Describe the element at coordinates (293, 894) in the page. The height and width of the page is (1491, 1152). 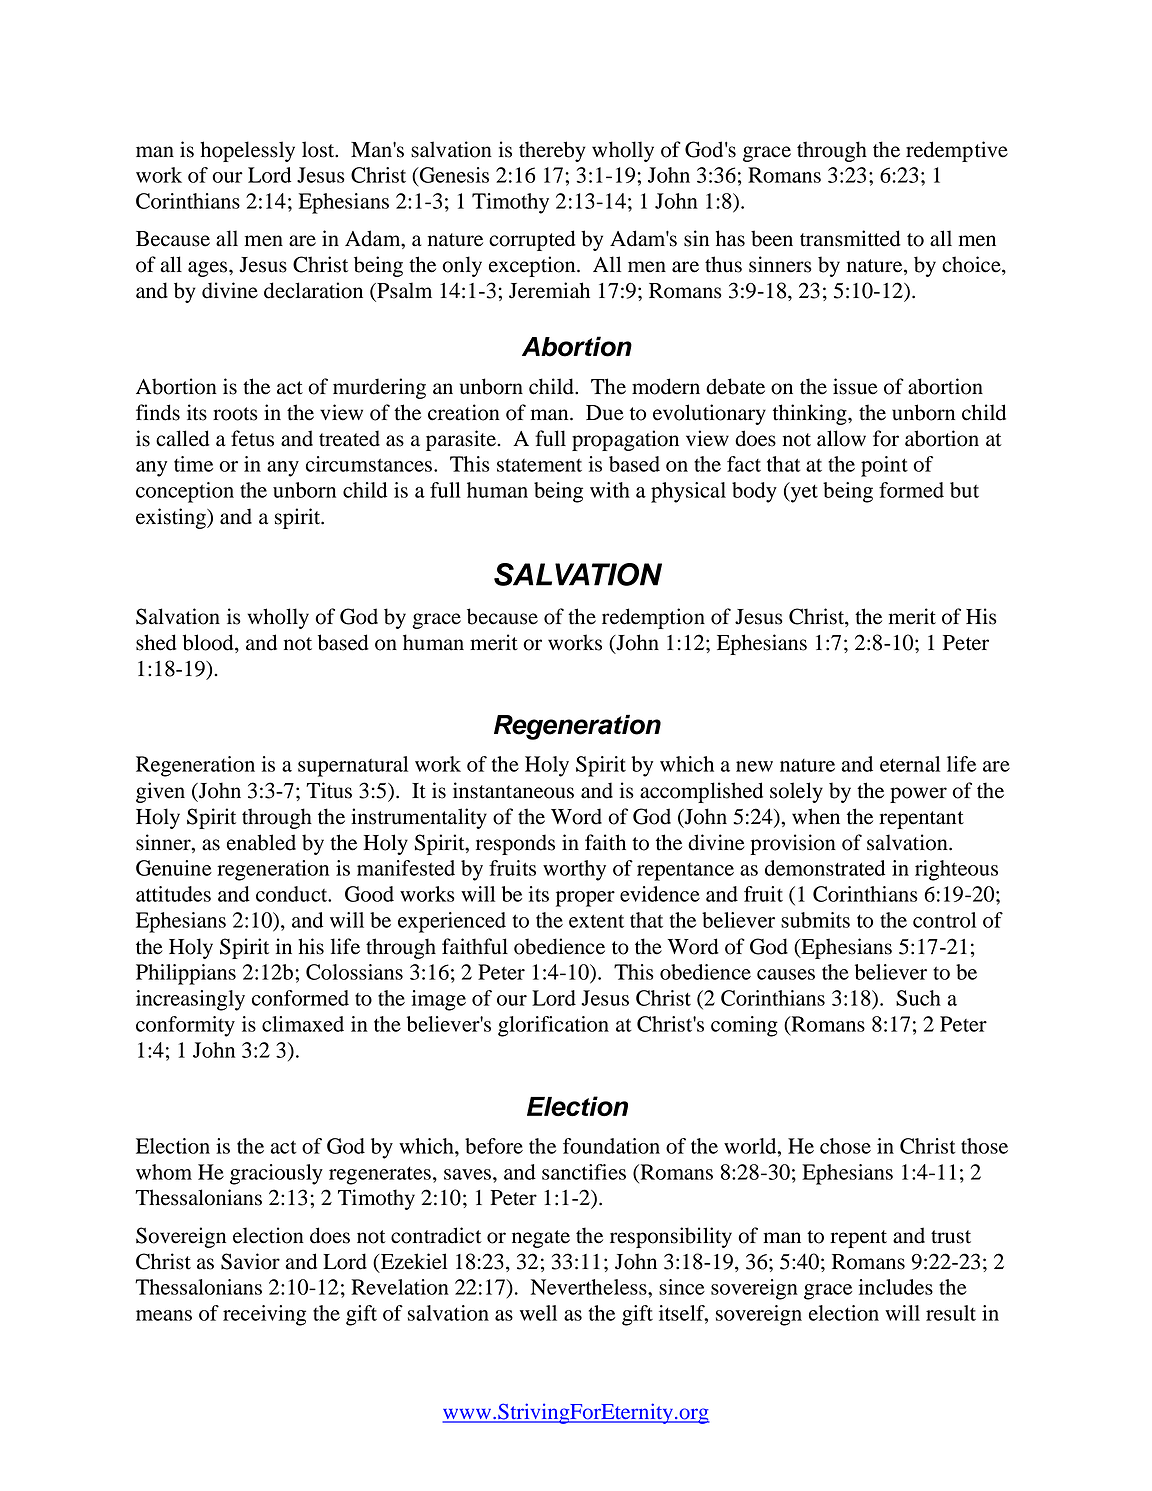
I see `conduct` at that location.
